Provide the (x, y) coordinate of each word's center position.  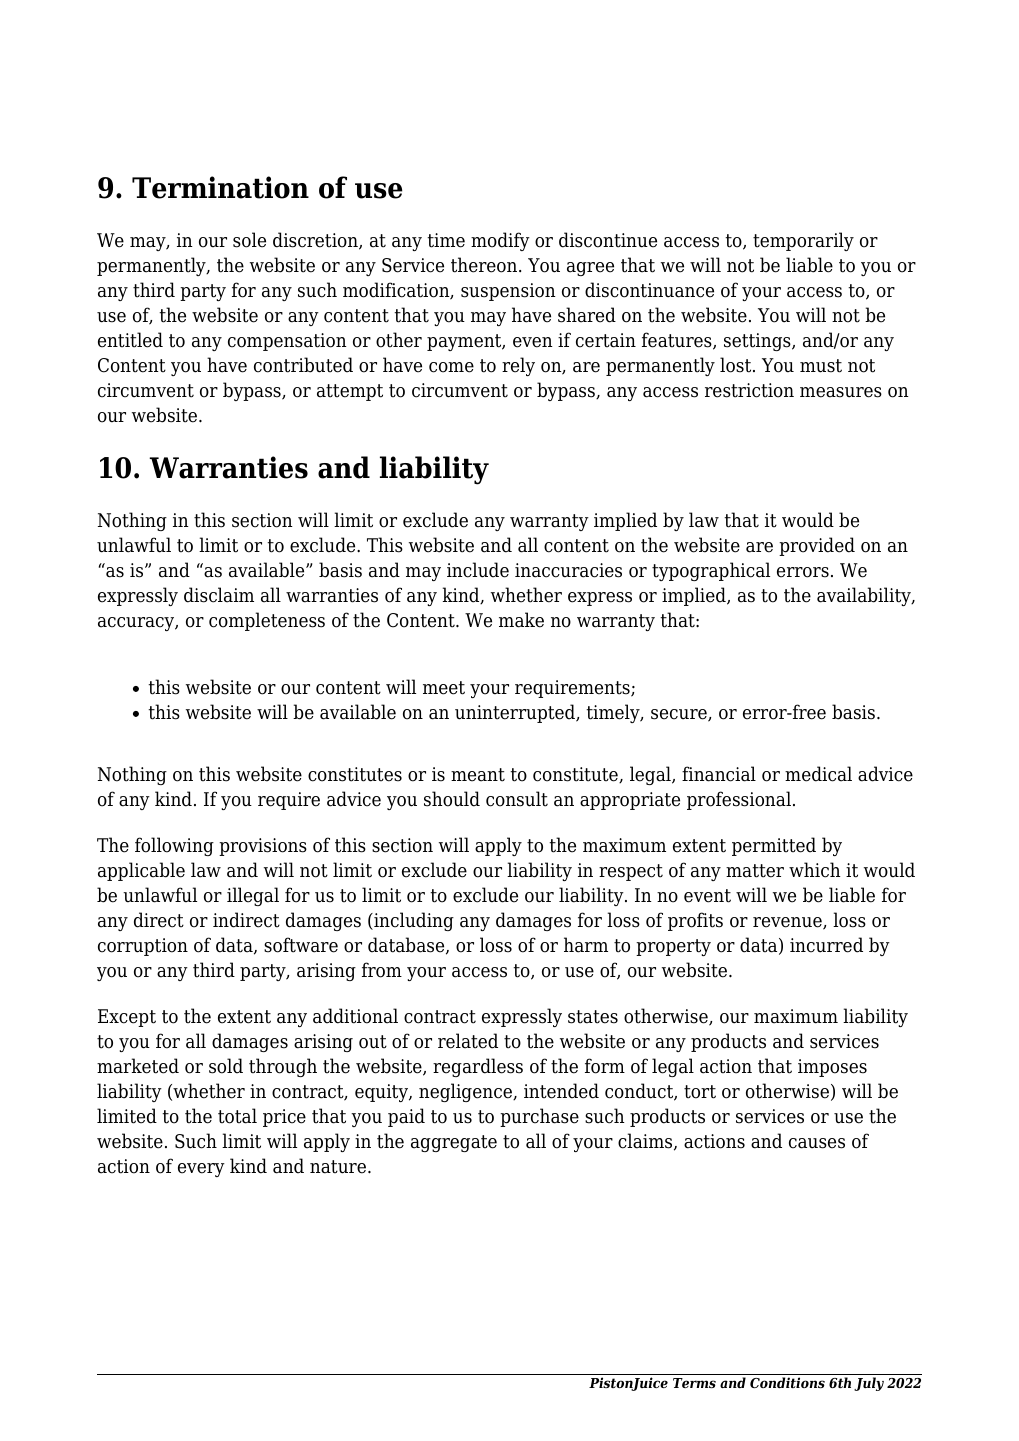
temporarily (803, 241)
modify (500, 241)
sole (249, 240)
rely (518, 366)
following (174, 846)
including (413, 921)
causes (817, 1143)
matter (755, 871)
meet (444, 688)
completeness (267, 621)
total (237, 1116)
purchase (539, 1117)
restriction (749, 390)
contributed (303, 365)
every (201, 1170)
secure (680, 715)
